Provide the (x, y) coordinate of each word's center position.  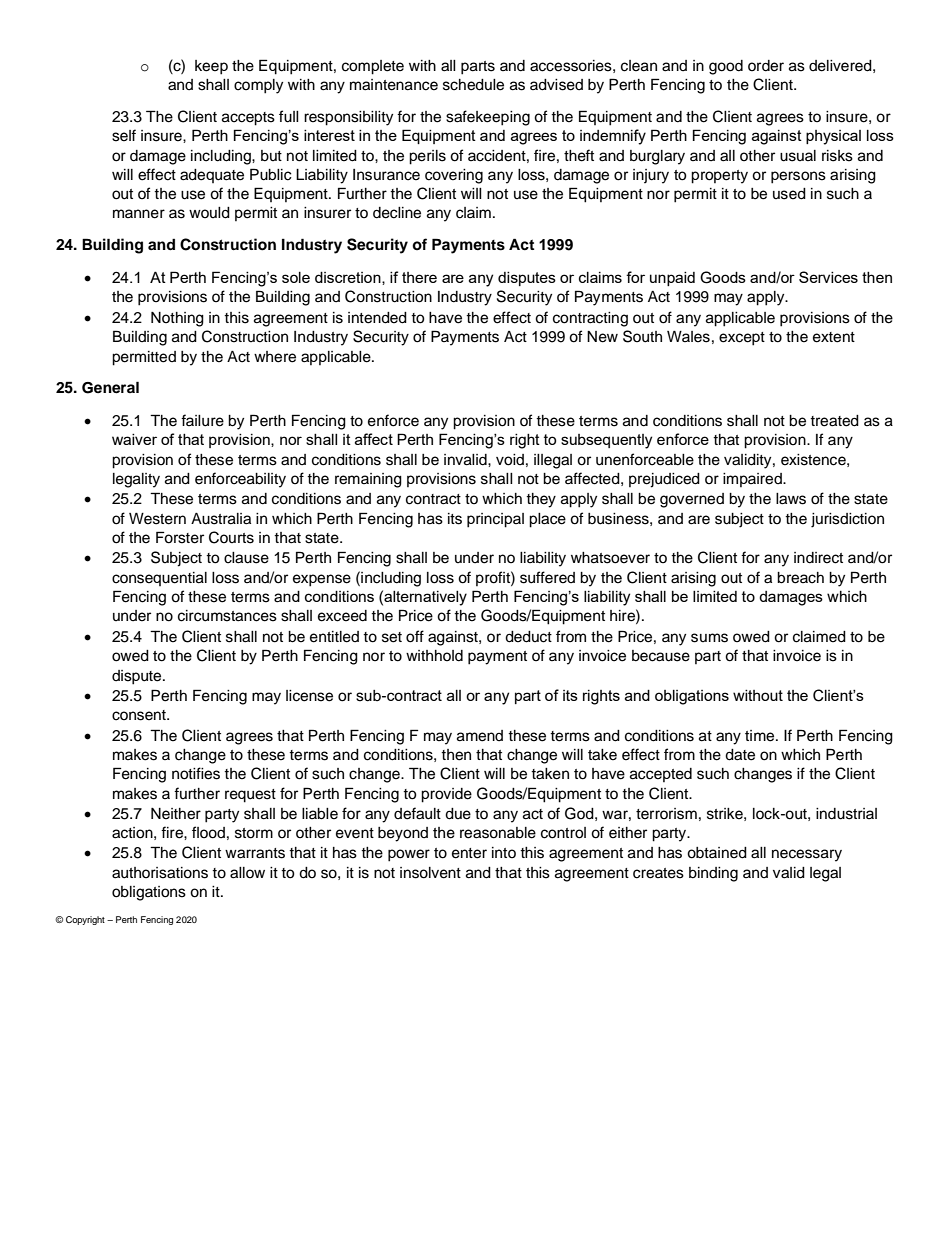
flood (208, 832)
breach (800, 578)
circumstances (227, 616)
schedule (473, 85)
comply (258, 86)
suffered (547, 577)
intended (377, 318)
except (742, 339)
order (766, 66)
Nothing (177, 319)
